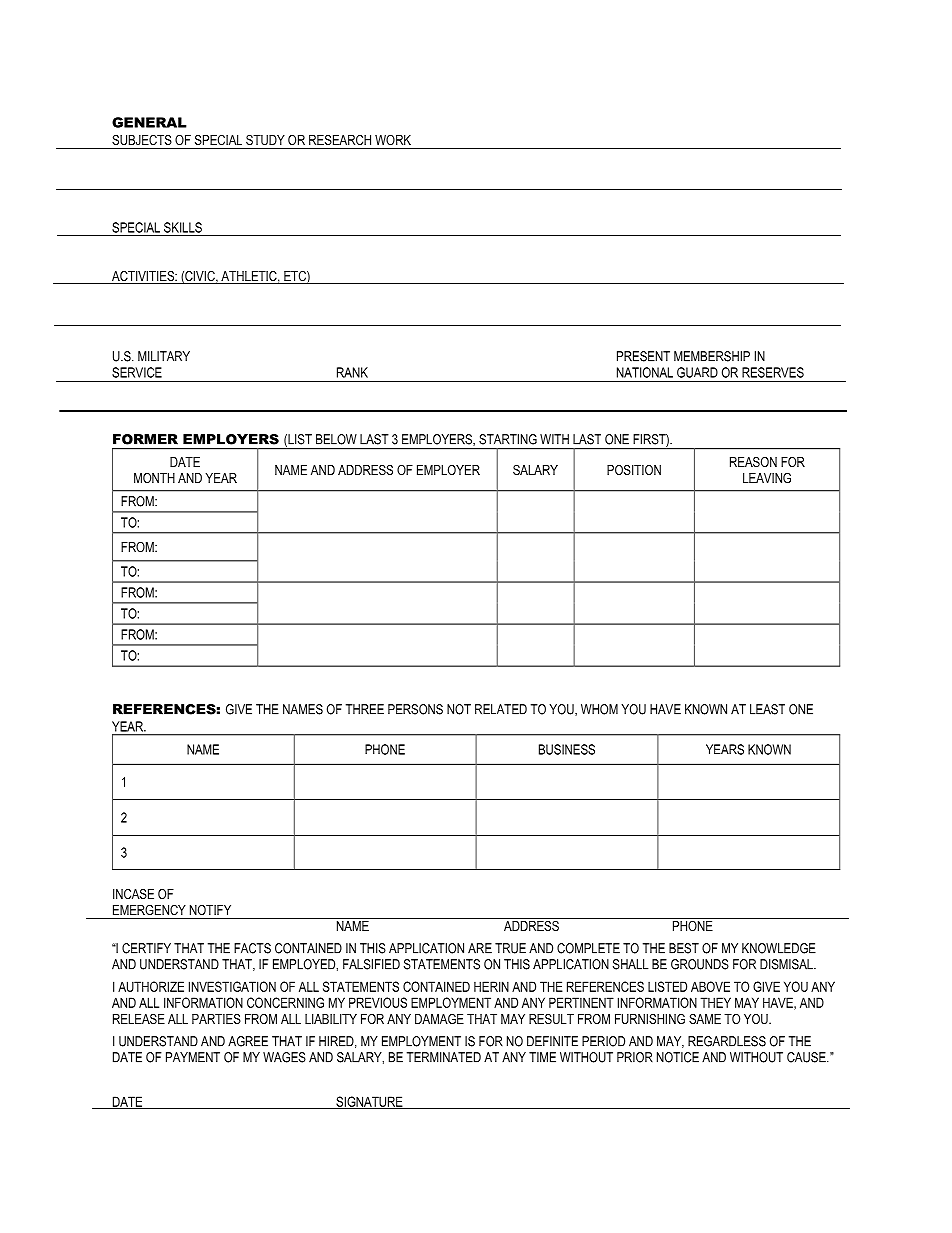 The width and height of the document is (952, 1233). I want to click on WORK, so click(393, 140).
